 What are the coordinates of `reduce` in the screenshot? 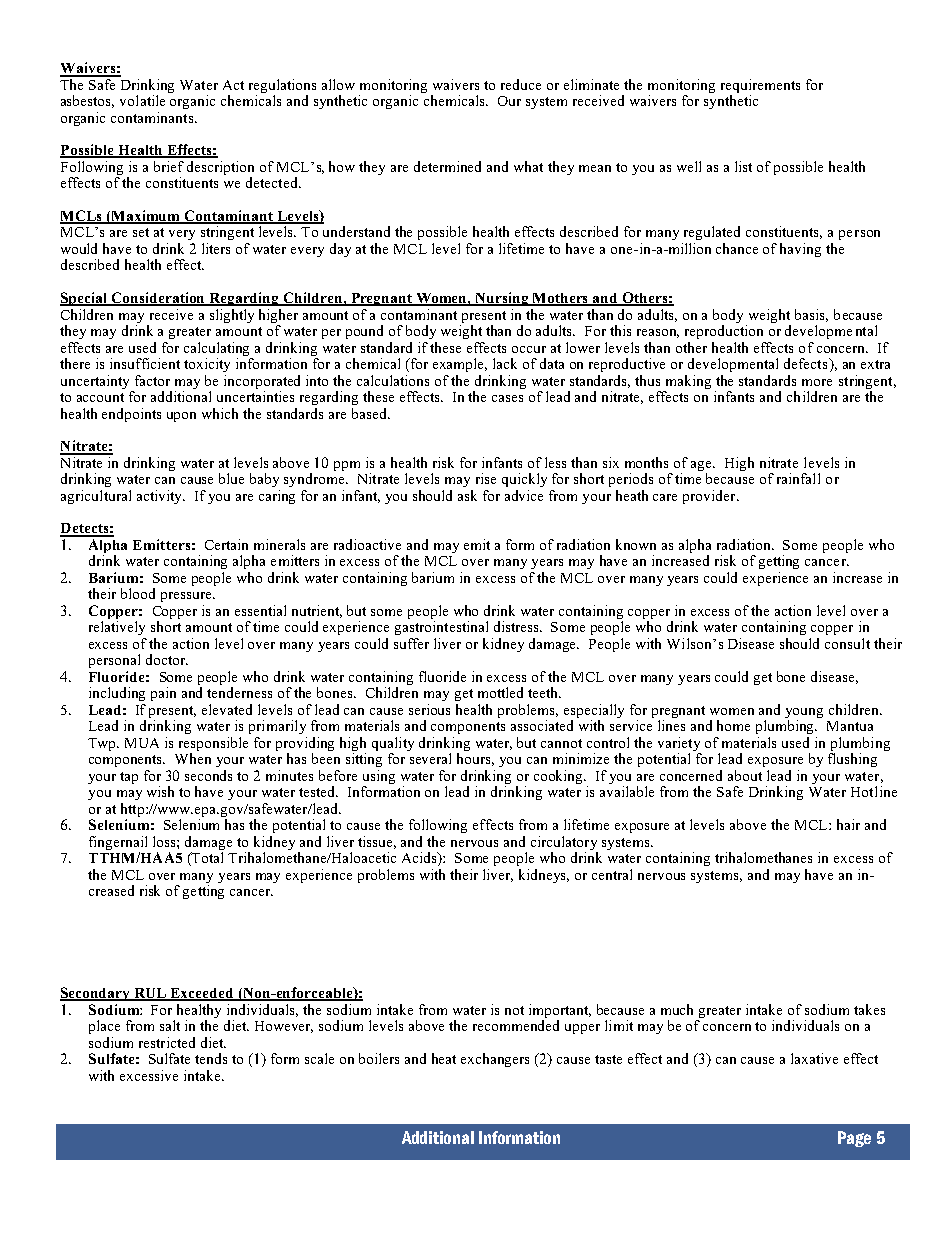 It's located at (521, 84).
